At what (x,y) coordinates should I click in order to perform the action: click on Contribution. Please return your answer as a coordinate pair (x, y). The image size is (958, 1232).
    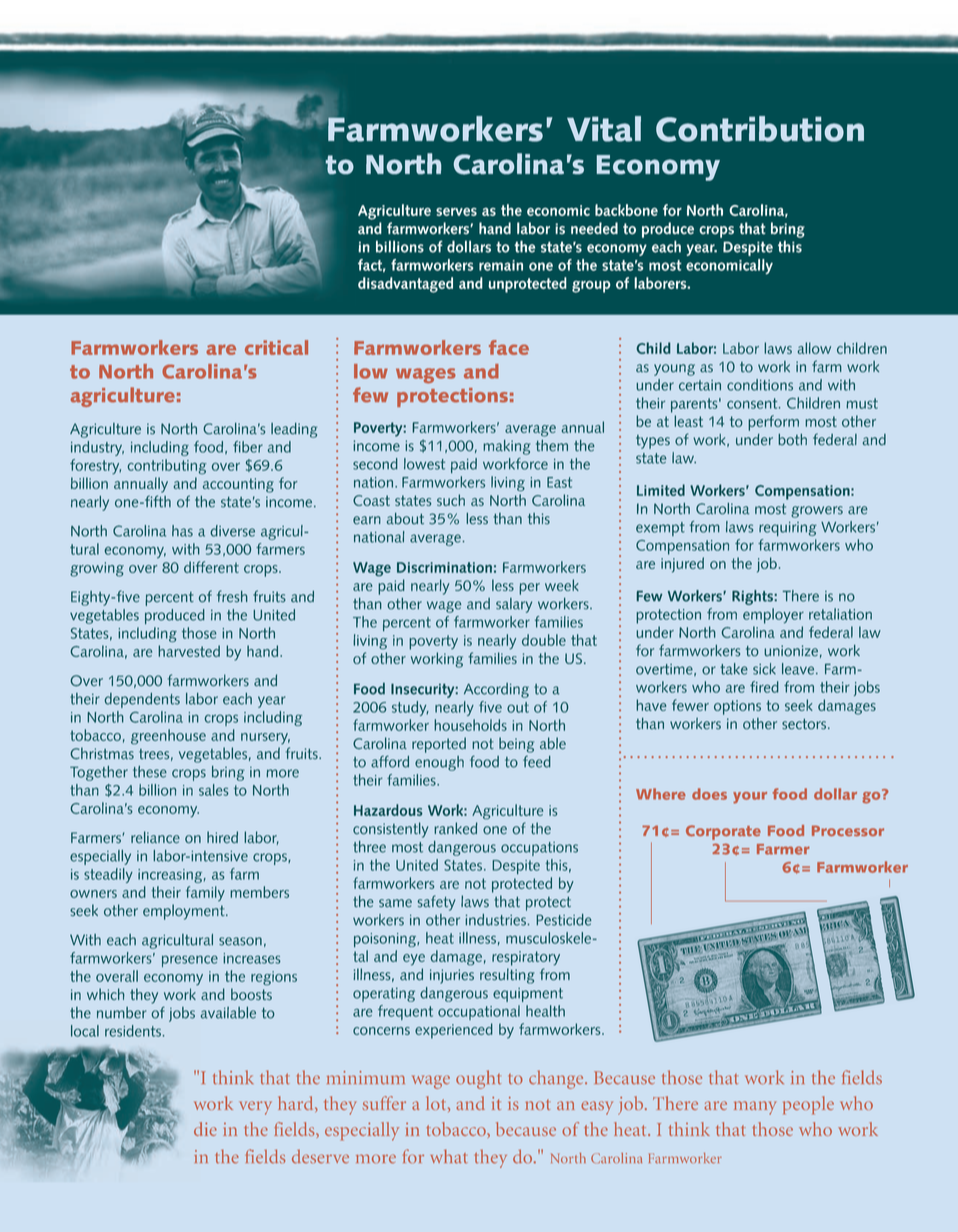
    Looking at the image, I should click on (760, 129).
